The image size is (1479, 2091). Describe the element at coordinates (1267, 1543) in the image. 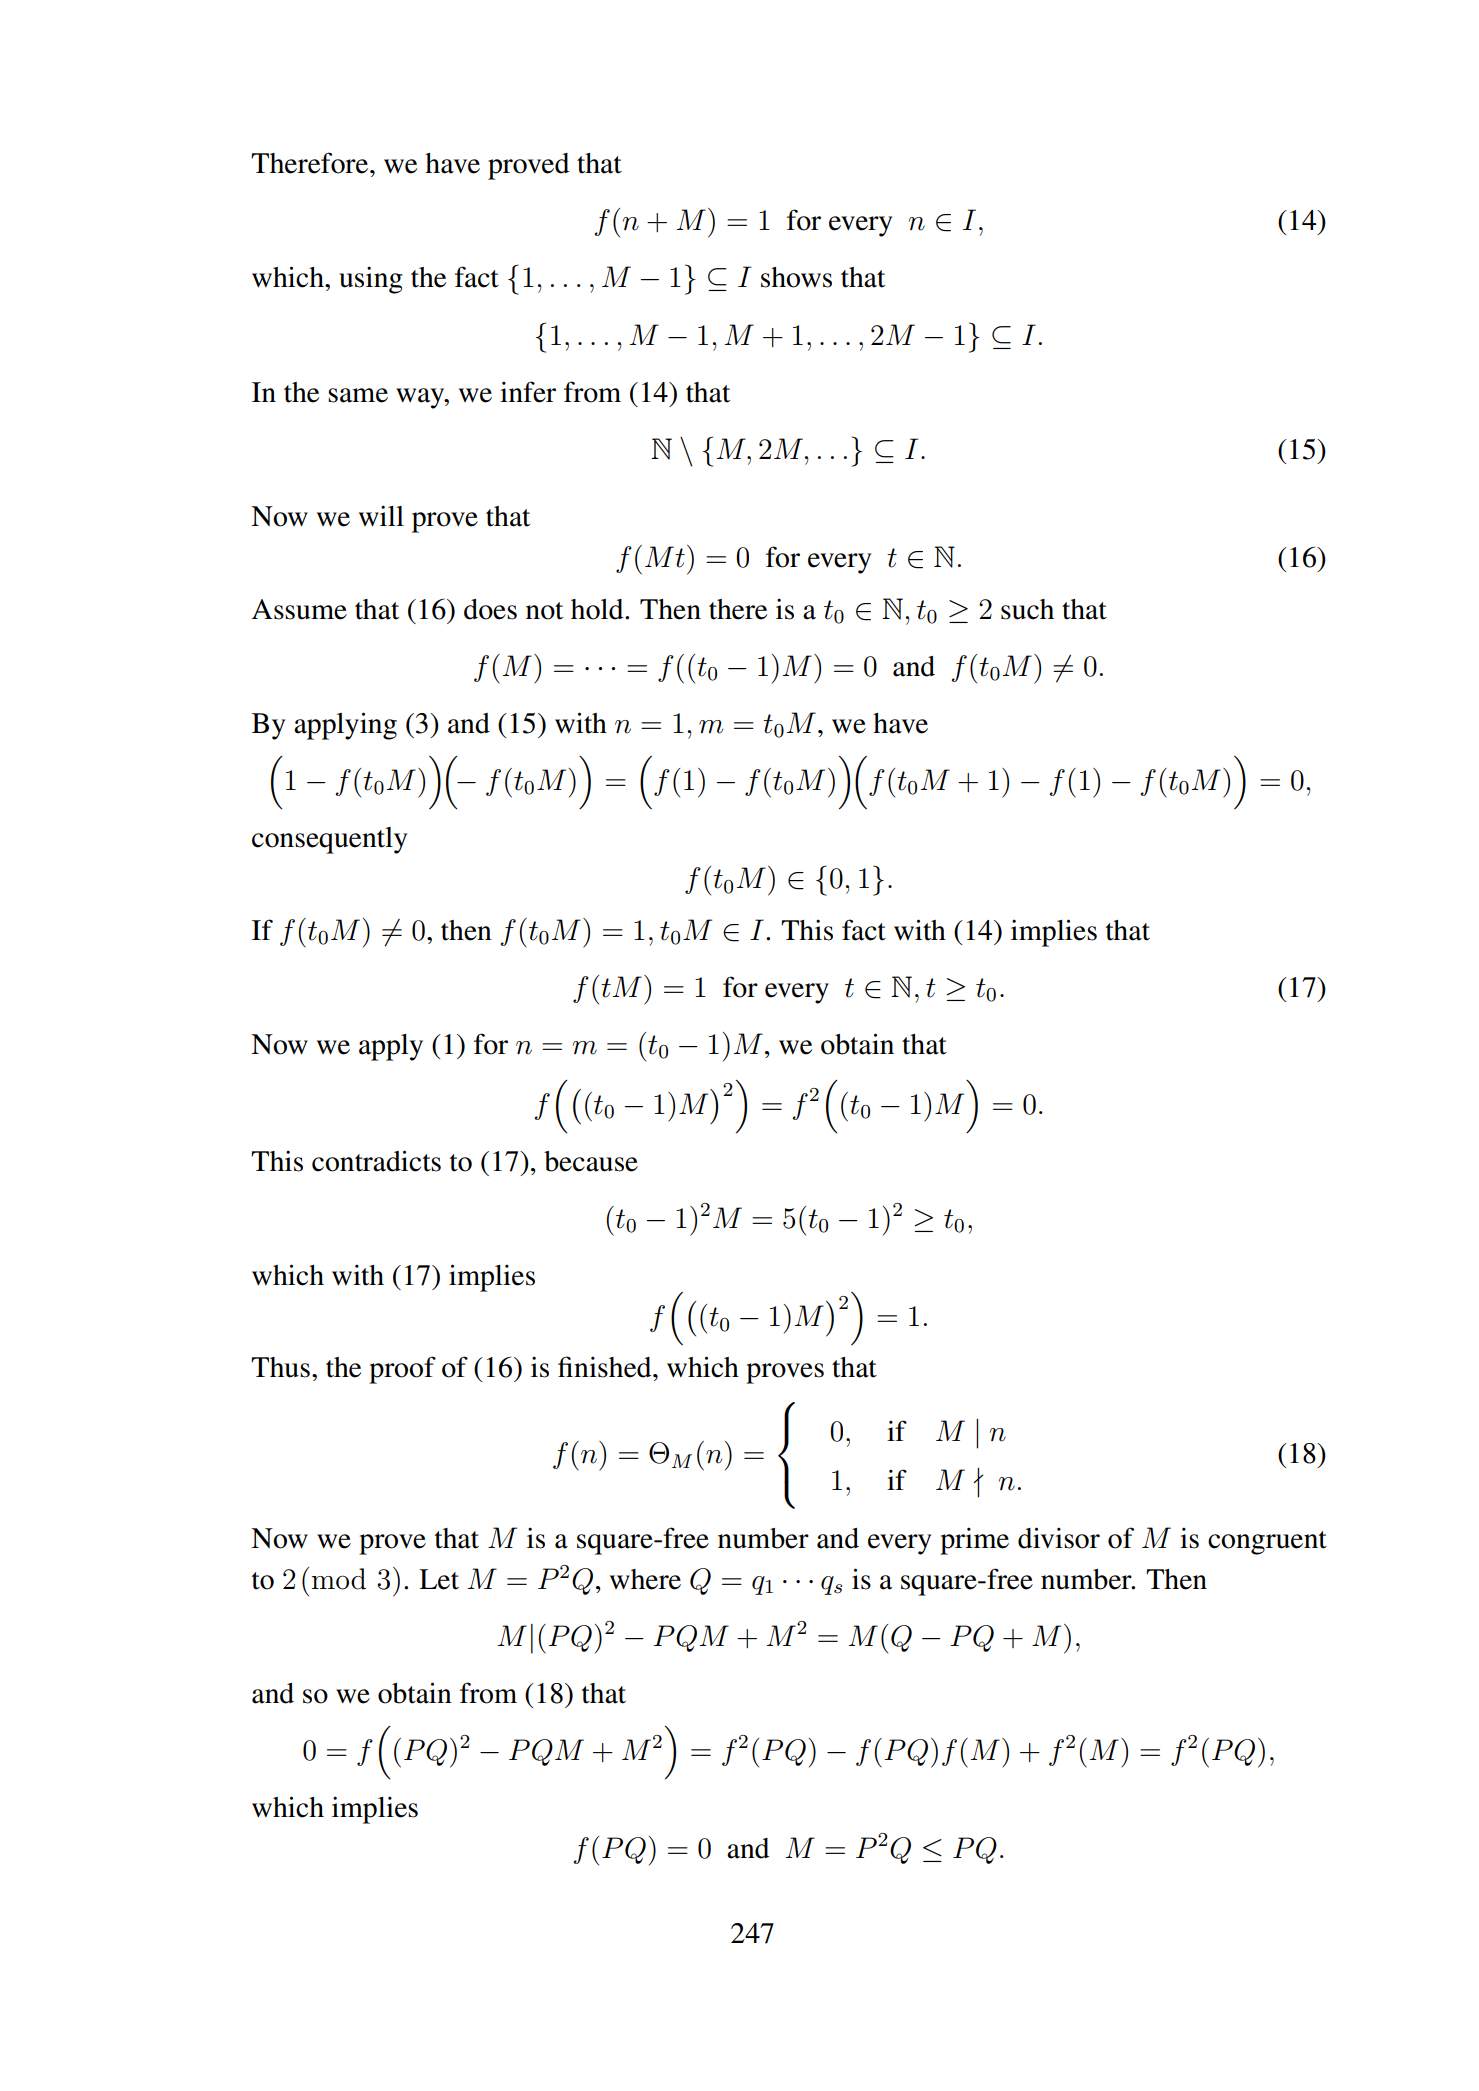

I see `congruent` at that location.
